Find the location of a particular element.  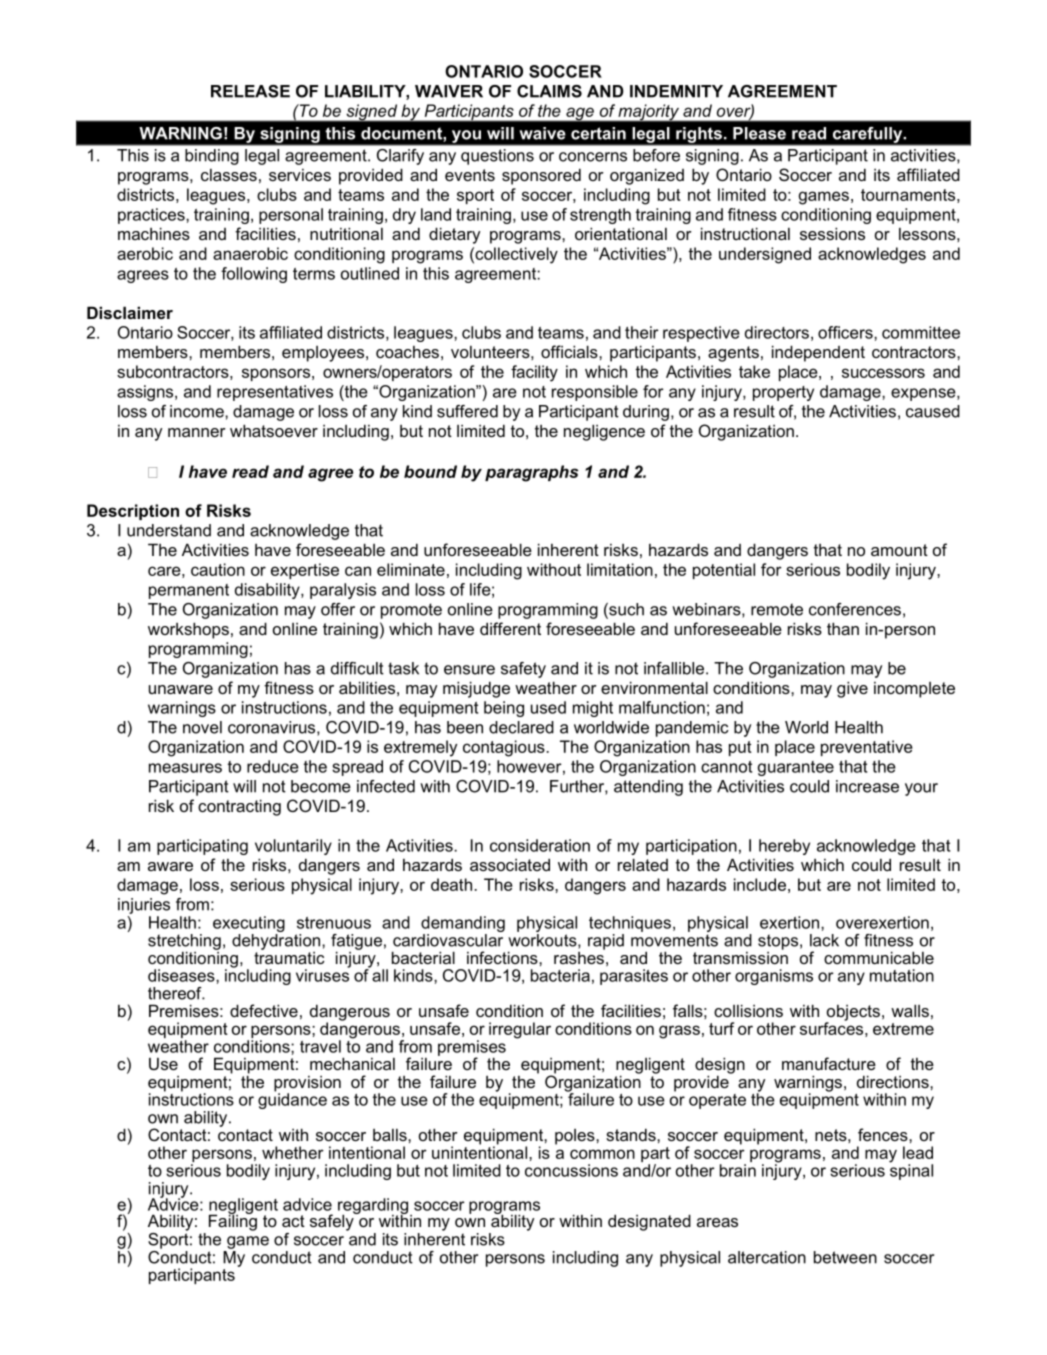

contracting is located at coordinates (239, 807).
